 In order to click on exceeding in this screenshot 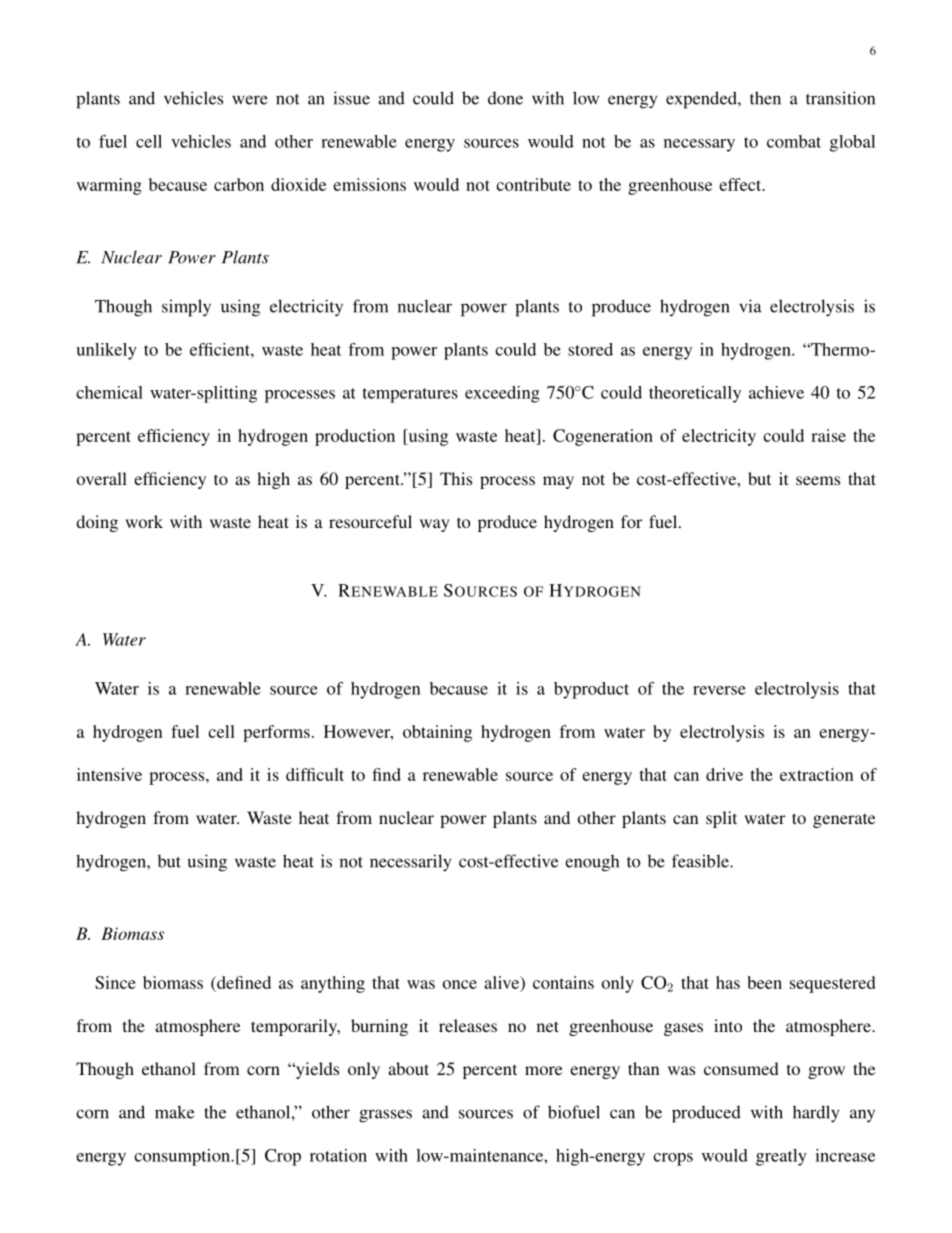, I will do `click(502, 394)`.
